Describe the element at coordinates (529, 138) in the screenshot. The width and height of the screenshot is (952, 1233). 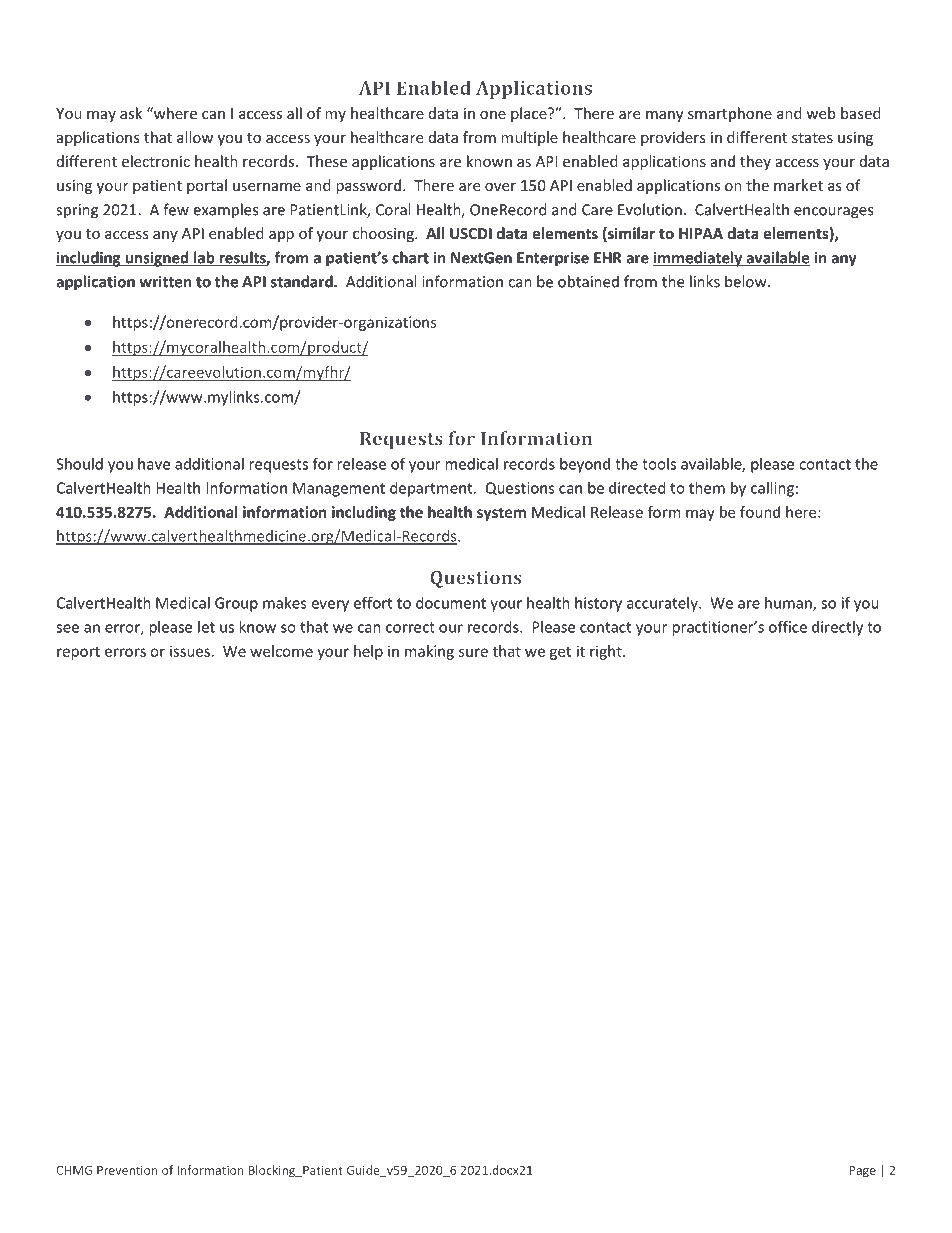
I see `multiple` at that location.
